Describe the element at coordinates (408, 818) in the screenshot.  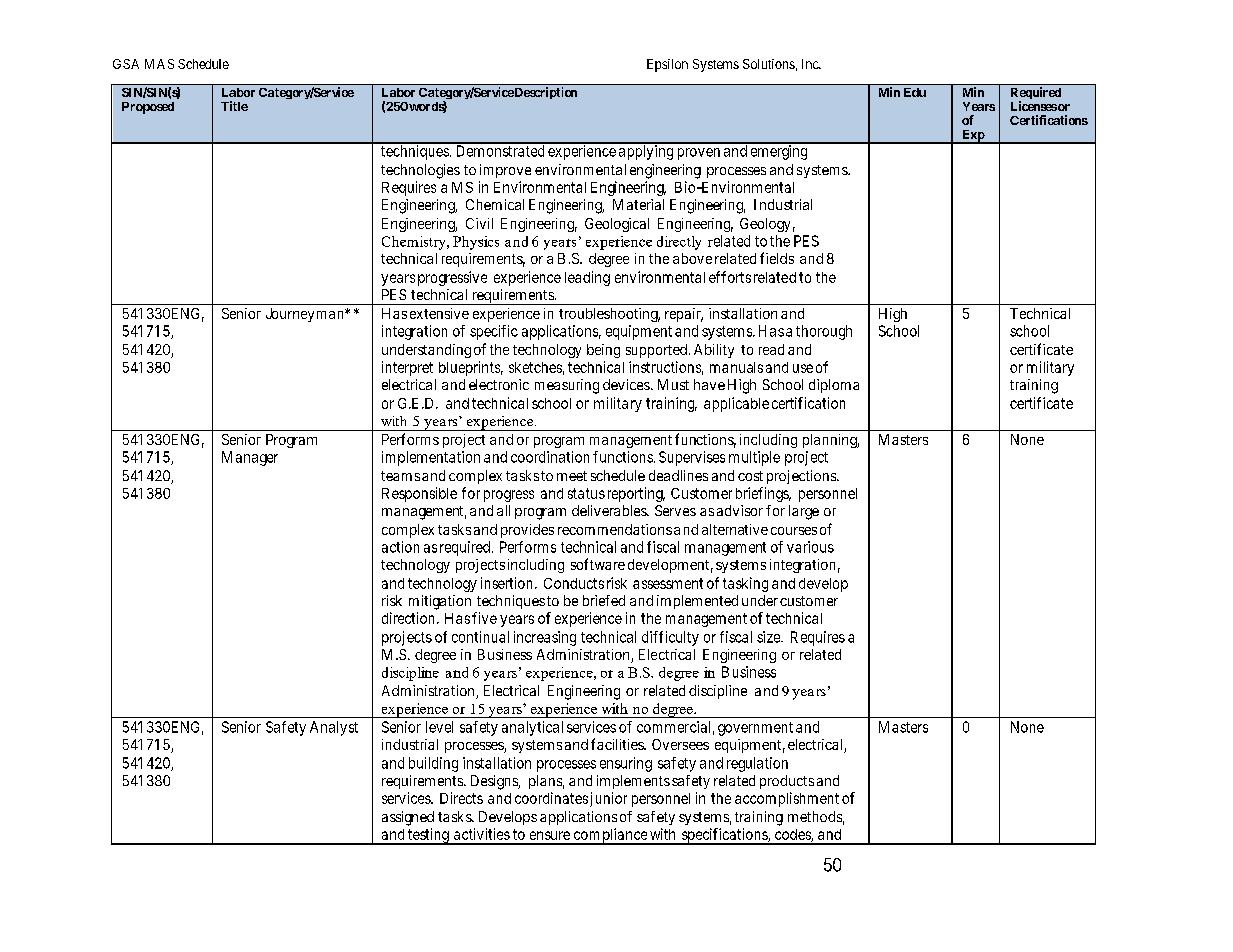
I see `assigned` at that location.
